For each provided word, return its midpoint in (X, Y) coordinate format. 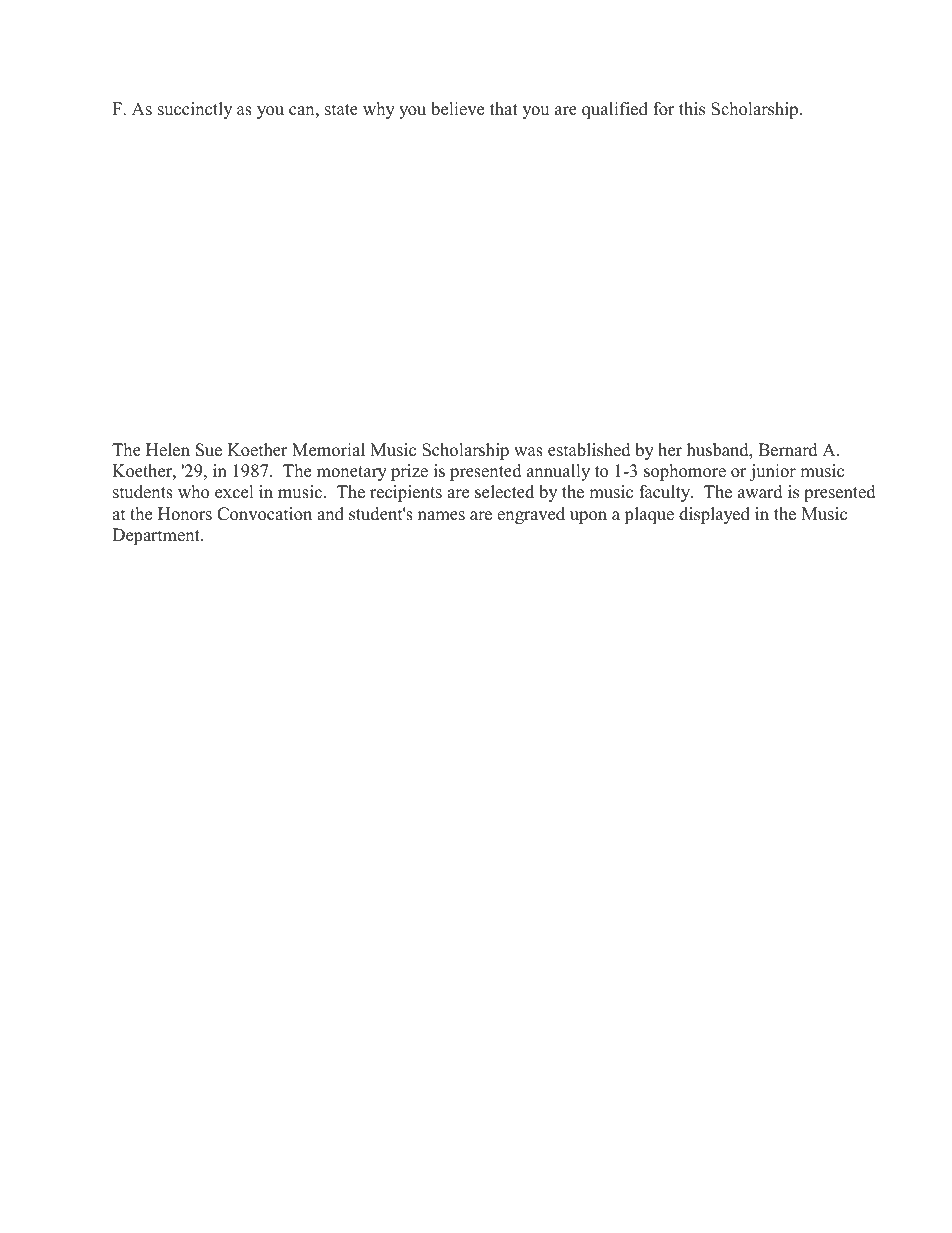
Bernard (788, 450)
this (692, 109)
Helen (168, 450)
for (664, 109)
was (528, 452)
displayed (714, 515)
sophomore (685, 472)
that (504, 108)
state (341, 110)
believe (457, 109)
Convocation (264, 514)
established (589, 450)
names (441, 516)
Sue (209, 450)
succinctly (195, 110)
